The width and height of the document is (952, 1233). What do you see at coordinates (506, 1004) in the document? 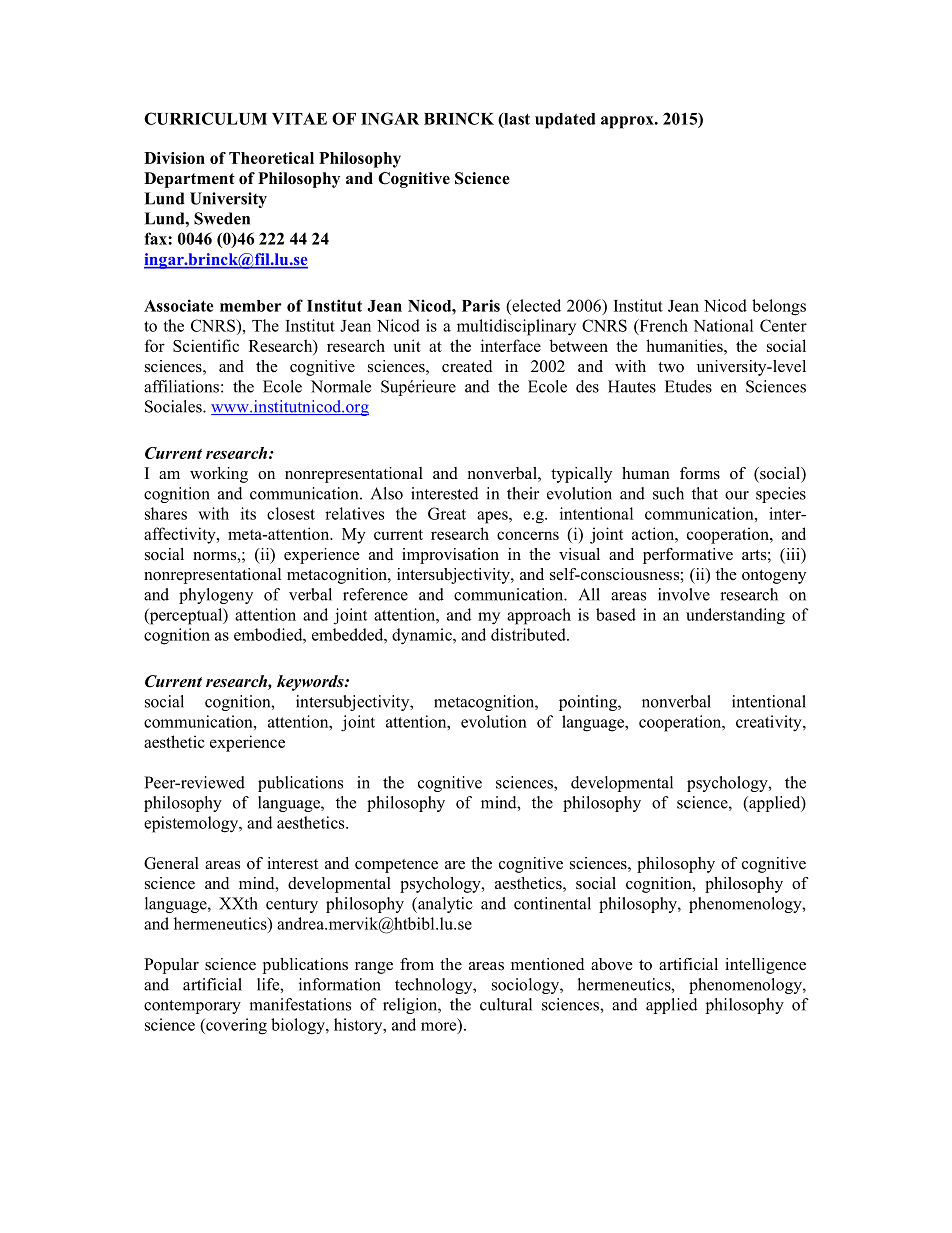
I see `cultural` at bounding box center [506, 1004].
